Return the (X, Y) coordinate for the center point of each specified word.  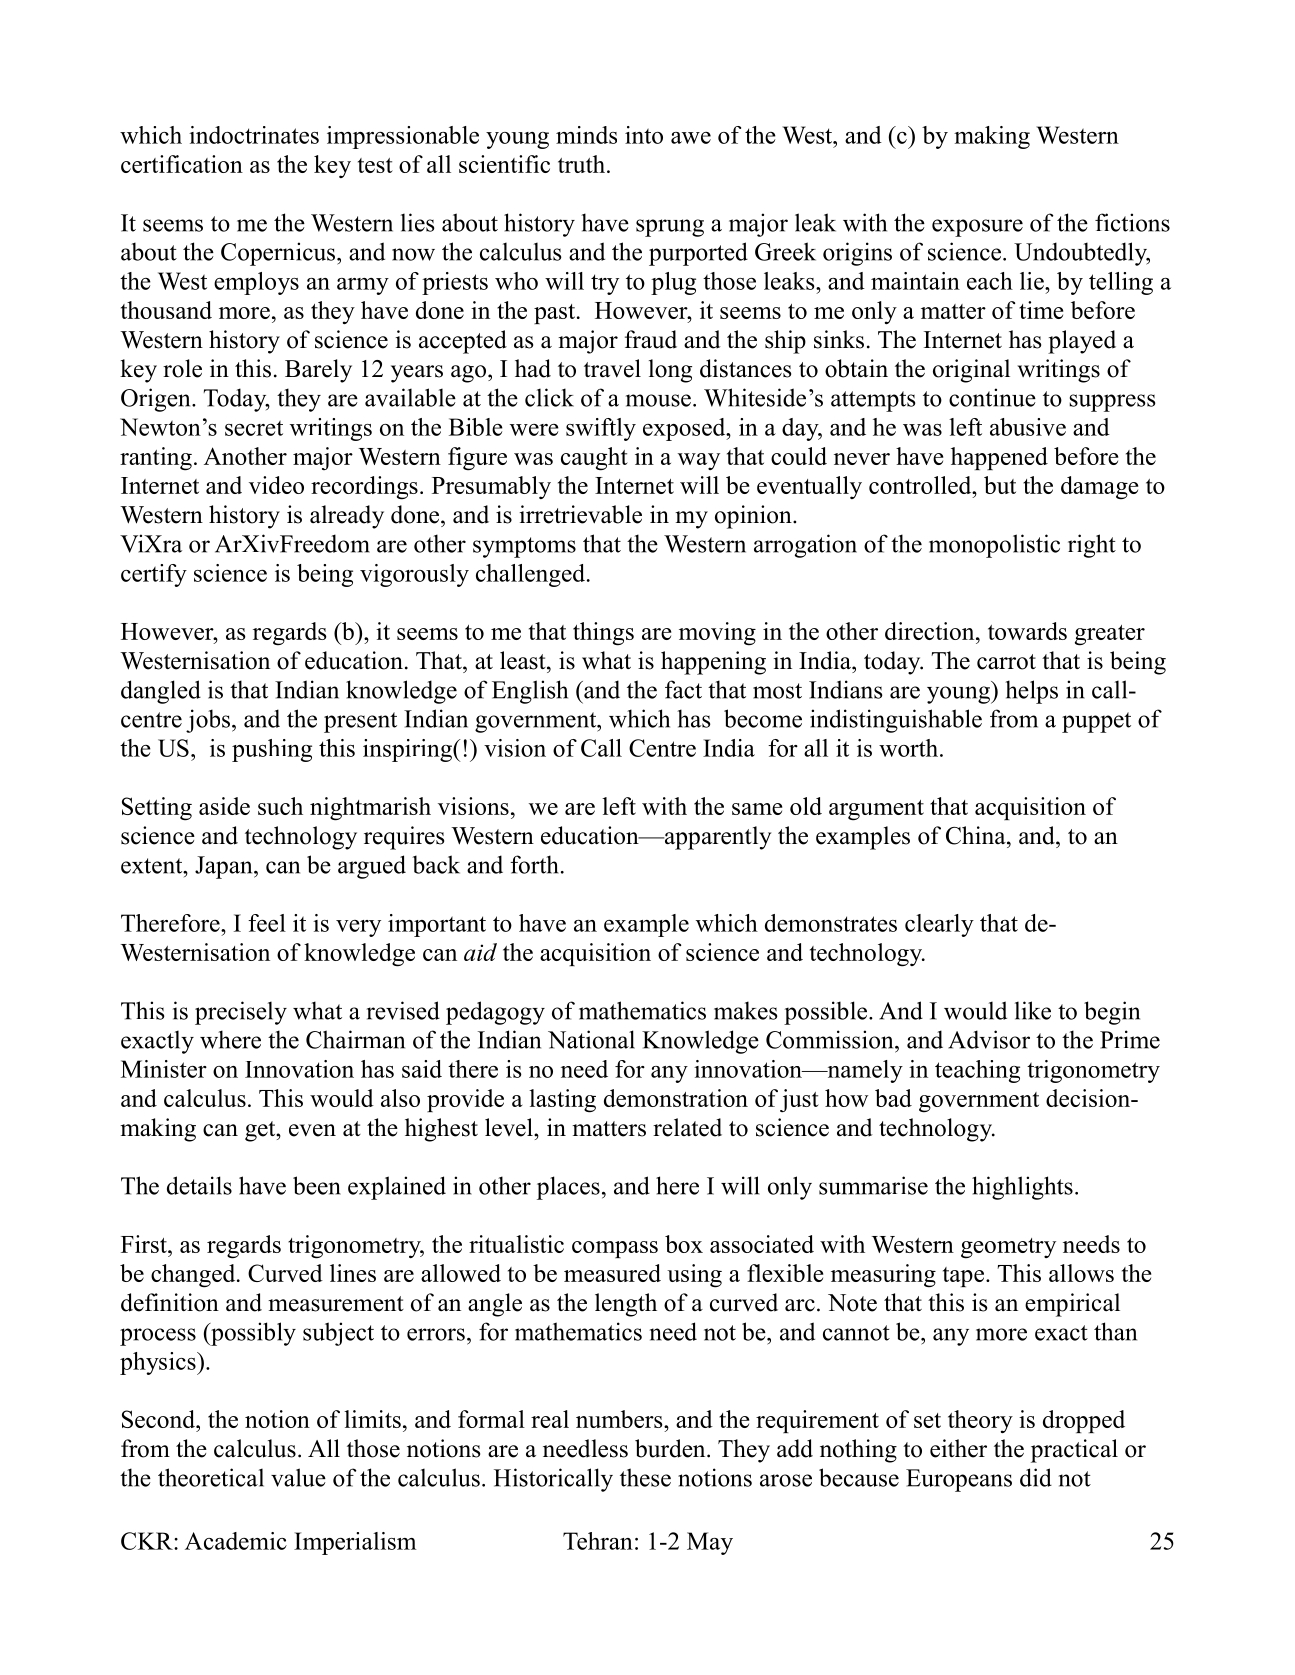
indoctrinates (254, 135)
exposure (977, 228)
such (280, 806)
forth (534, 864)
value (298, 1477)
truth (583, 164)
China (977, 835)
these (645, 1477)
